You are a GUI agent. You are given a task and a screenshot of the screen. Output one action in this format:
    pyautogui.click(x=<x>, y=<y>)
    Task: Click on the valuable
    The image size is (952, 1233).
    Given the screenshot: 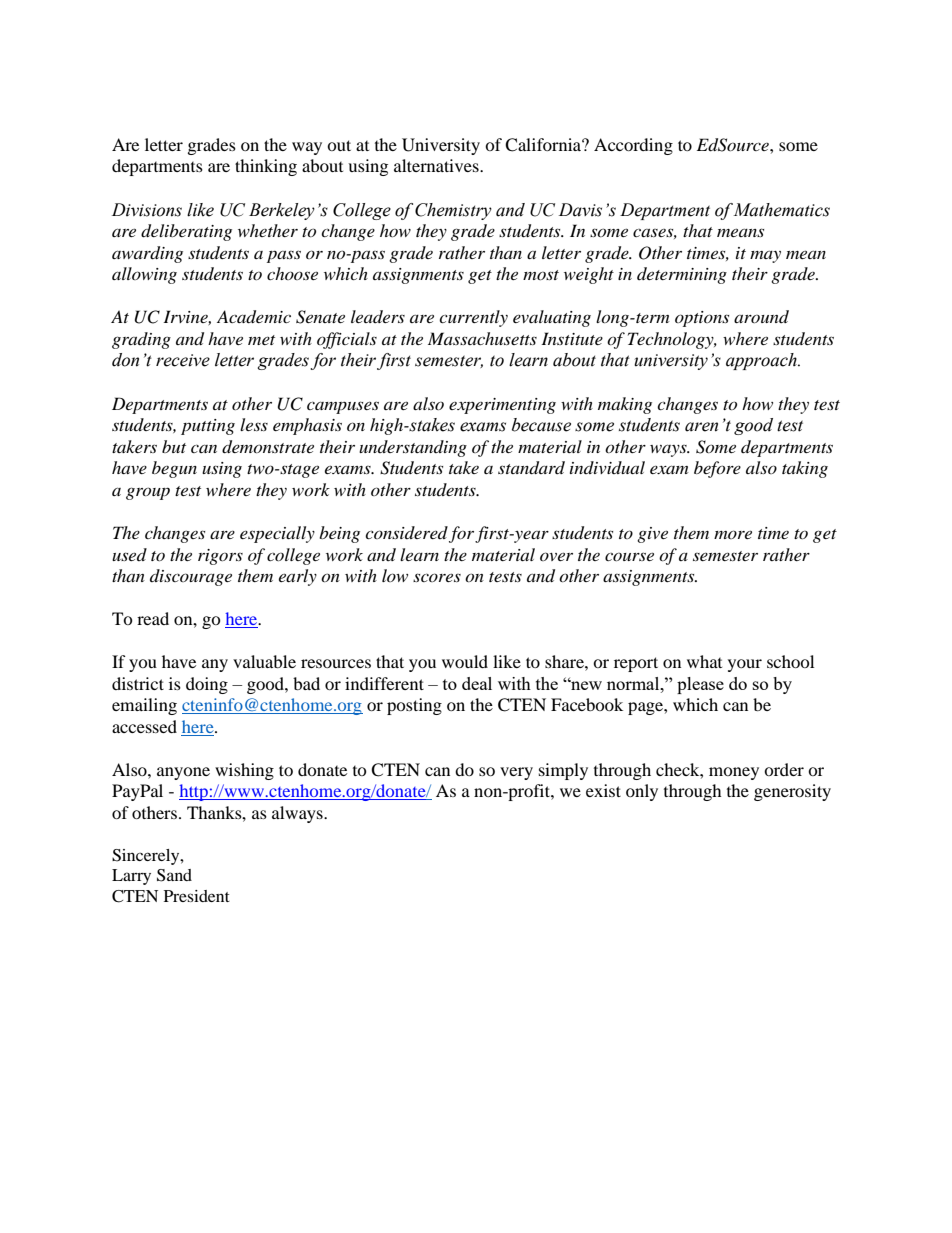 What is the action you would take?
    pyautogui.click(x=264, y=661)
